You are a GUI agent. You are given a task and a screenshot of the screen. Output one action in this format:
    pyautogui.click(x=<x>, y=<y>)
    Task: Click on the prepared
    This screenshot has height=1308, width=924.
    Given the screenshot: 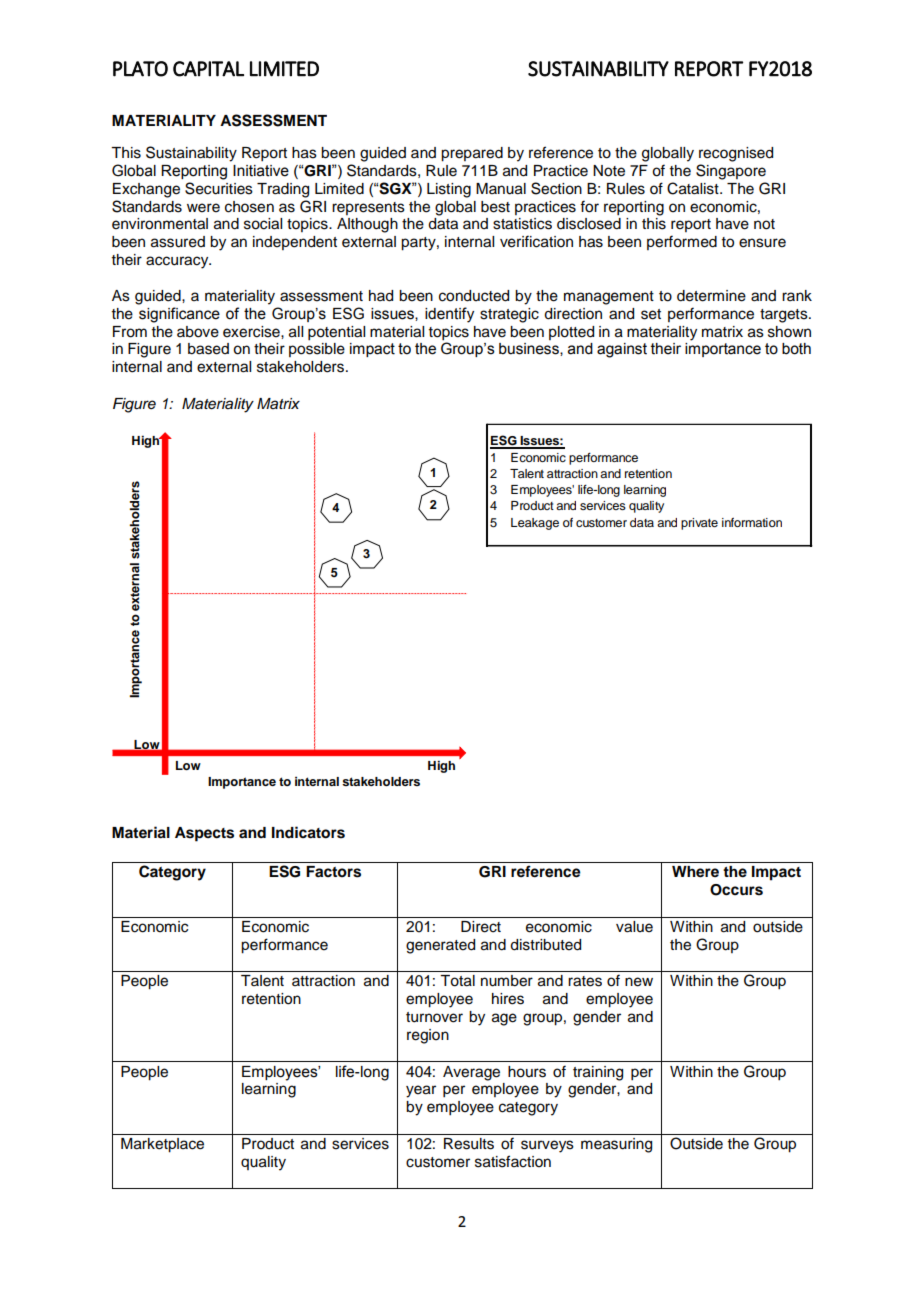 What is the action you would take?
    pyautogui.click(x=472, y=154)
